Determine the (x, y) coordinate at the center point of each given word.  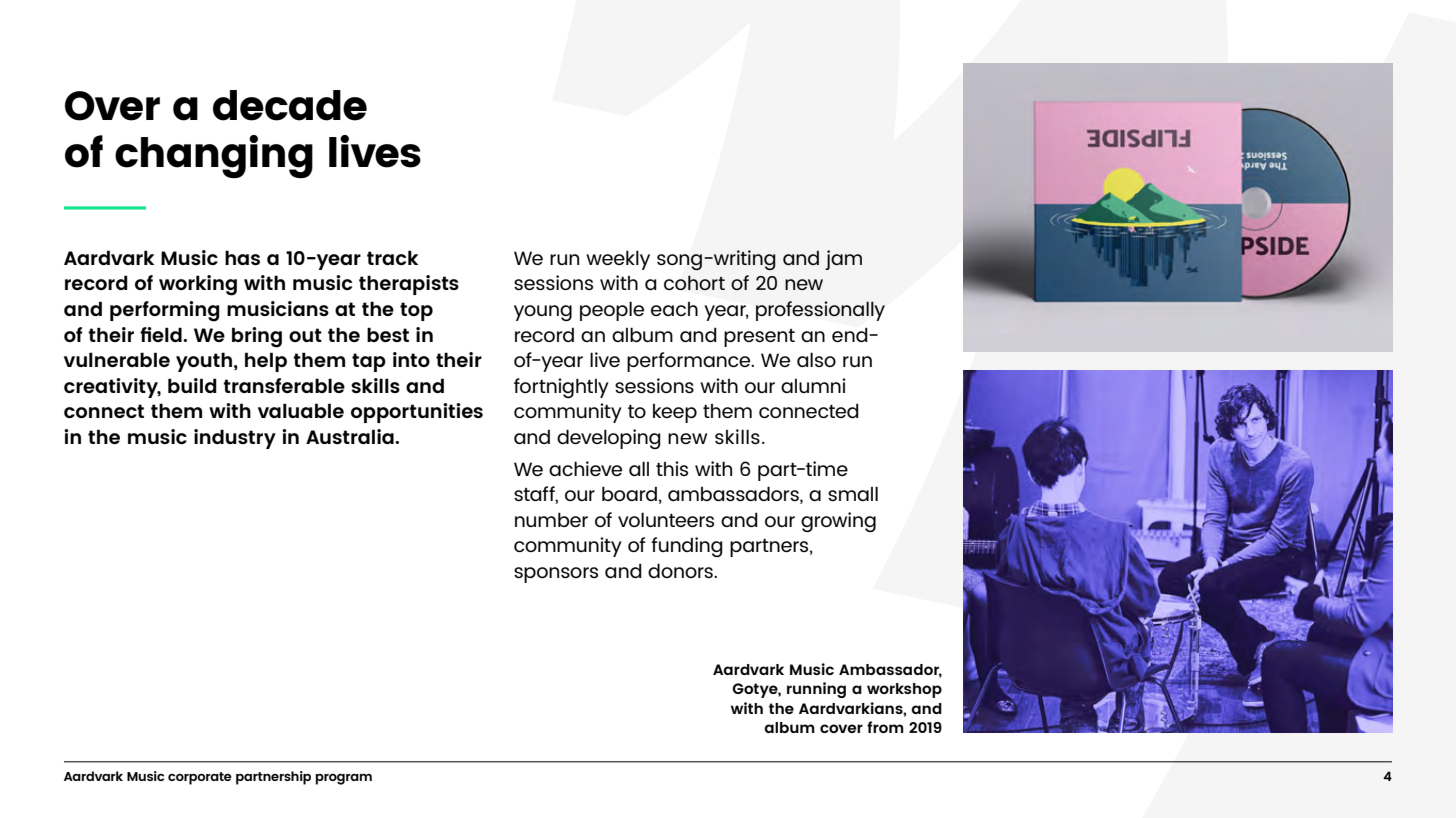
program (344, 779)
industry (235, 439)
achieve (585, 468)
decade (290, 105)
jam (843, 260)
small (853, 493)
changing (214, 156)
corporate (200, 778)
